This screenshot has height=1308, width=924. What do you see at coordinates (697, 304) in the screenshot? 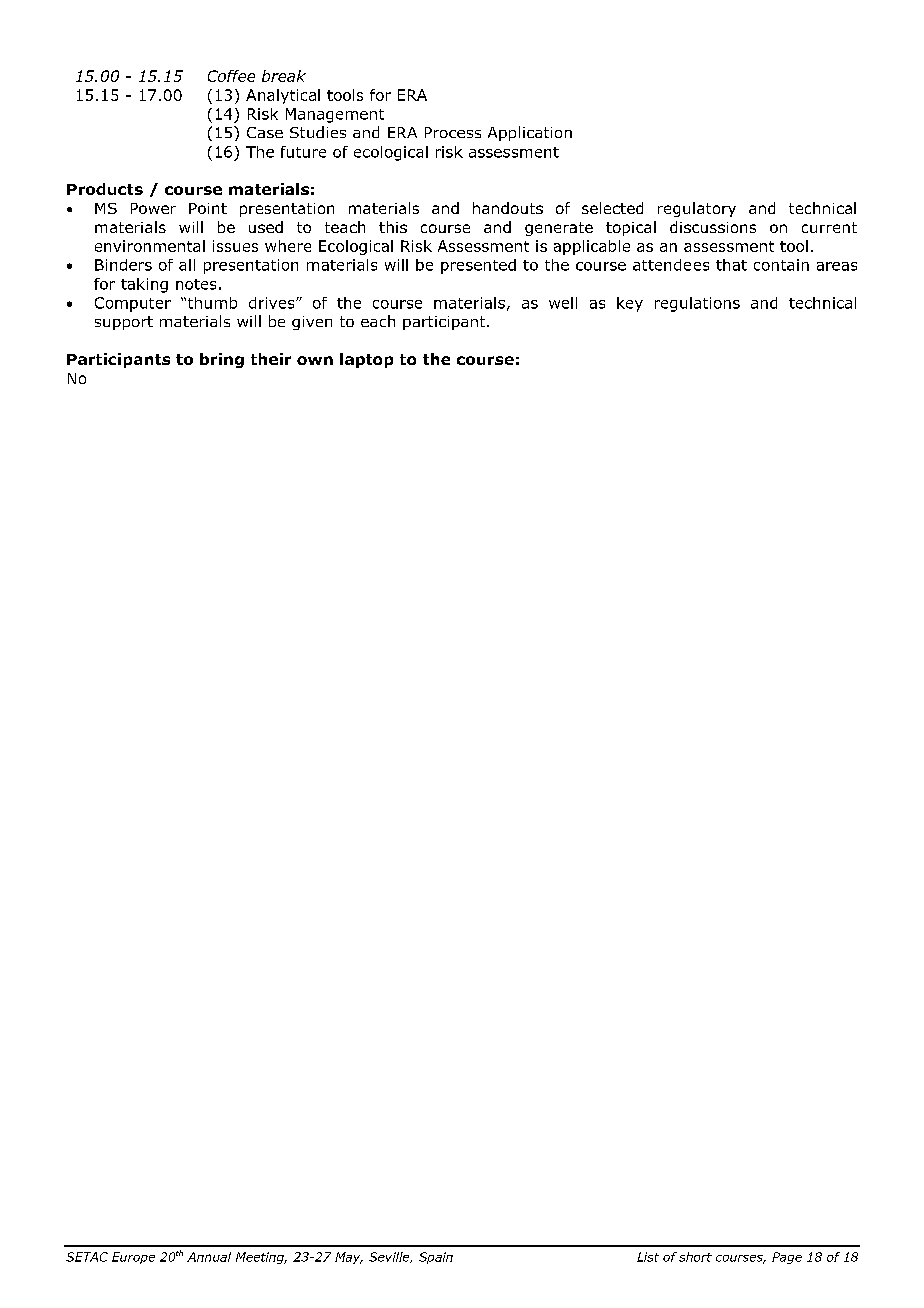
I see `regulations` at bounding box center [697, 304].
